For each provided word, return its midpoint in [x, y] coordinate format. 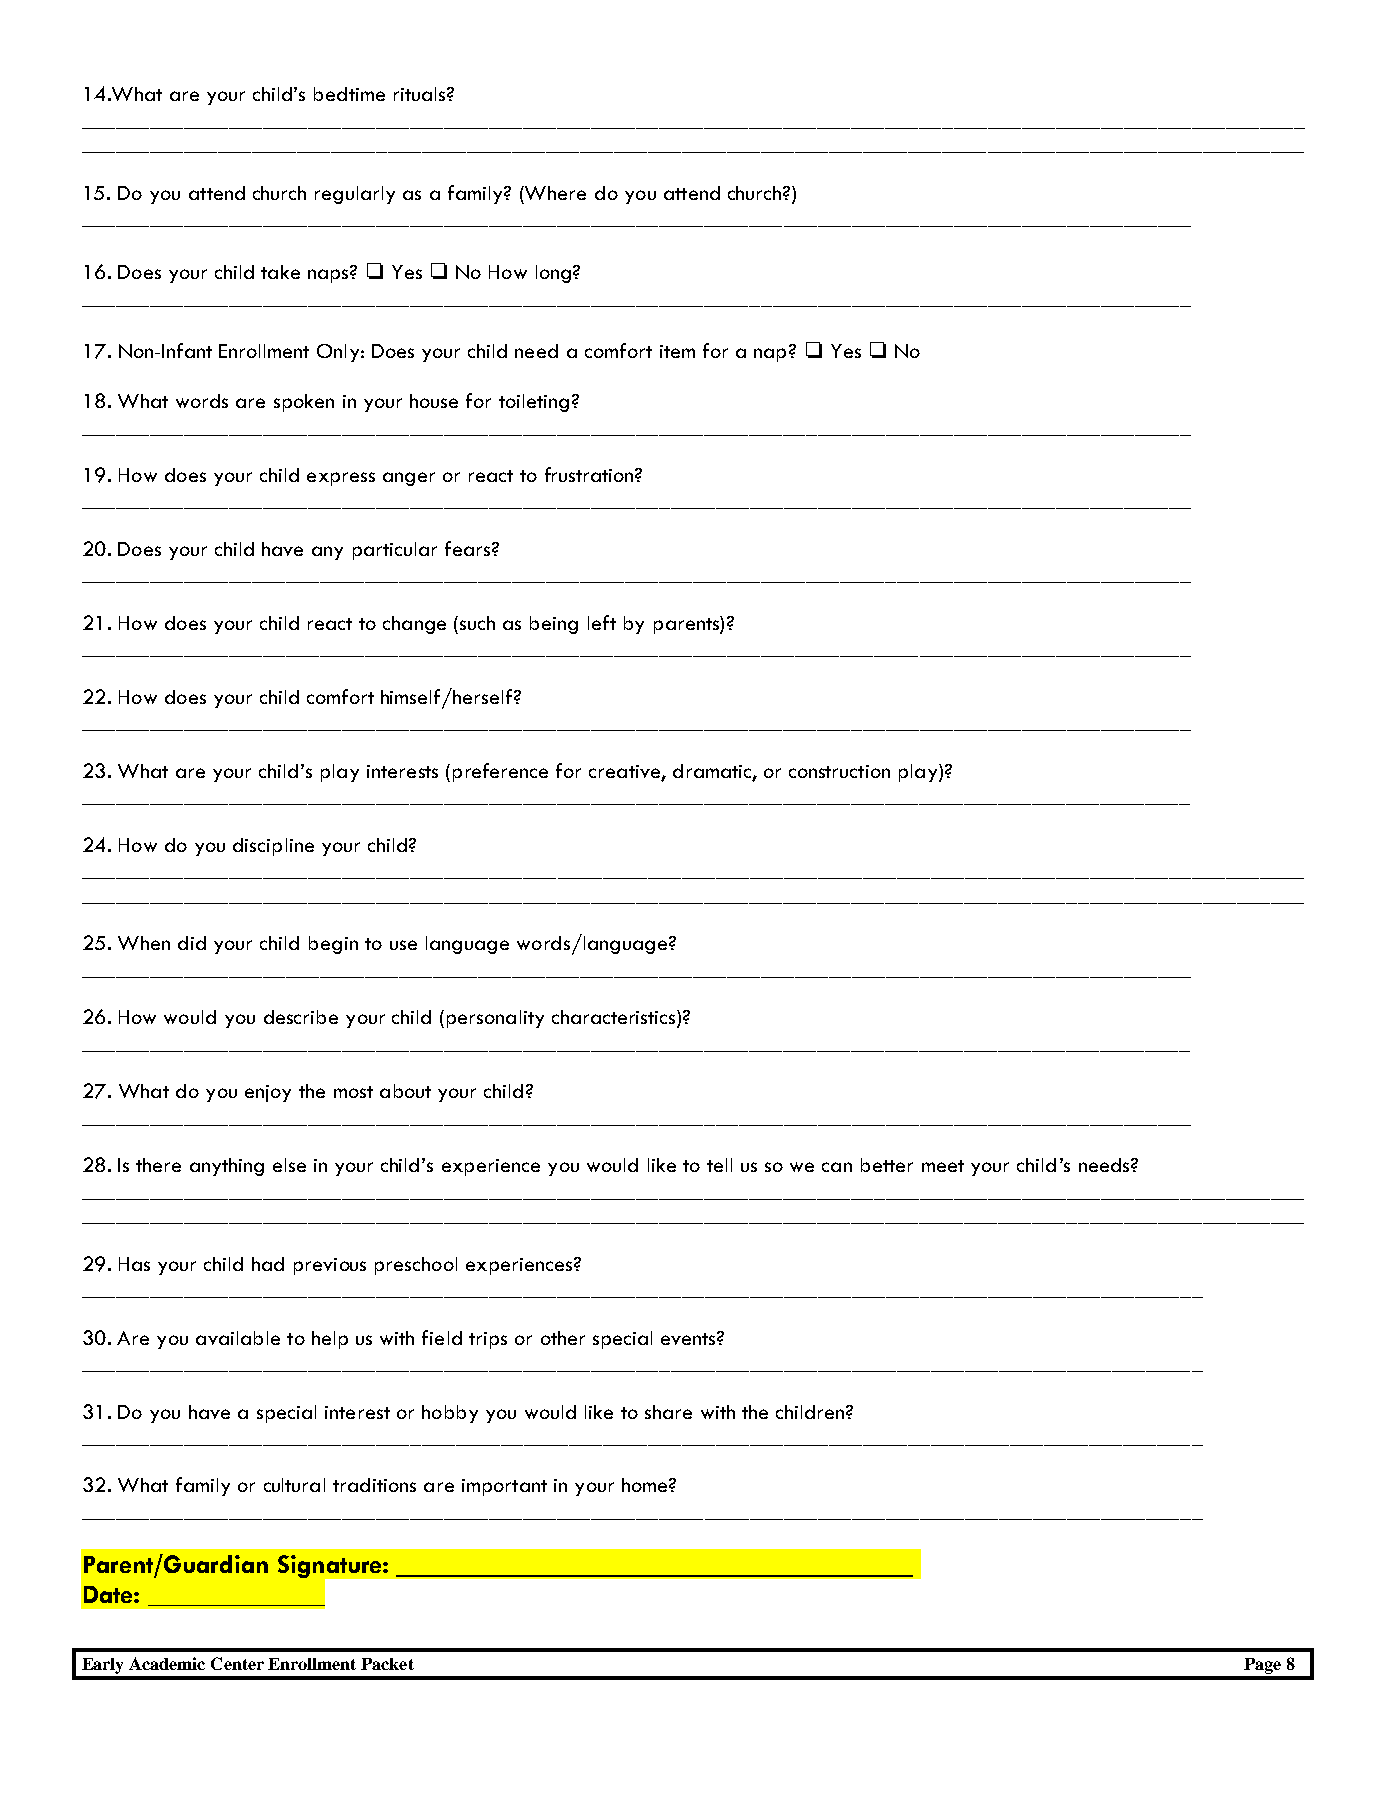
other [563, 1338]
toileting [534, 403]
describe [301, 1017]
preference [500, 772]
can [837, 1167]
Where [554, 193]
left [602, 622]
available [238, 1338]
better [887, 1165]
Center [237, 1663]
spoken [304, 403]
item [677, 351]
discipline [273, 847]
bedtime [349, 94]
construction [839, 771]
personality [495, 1019]
